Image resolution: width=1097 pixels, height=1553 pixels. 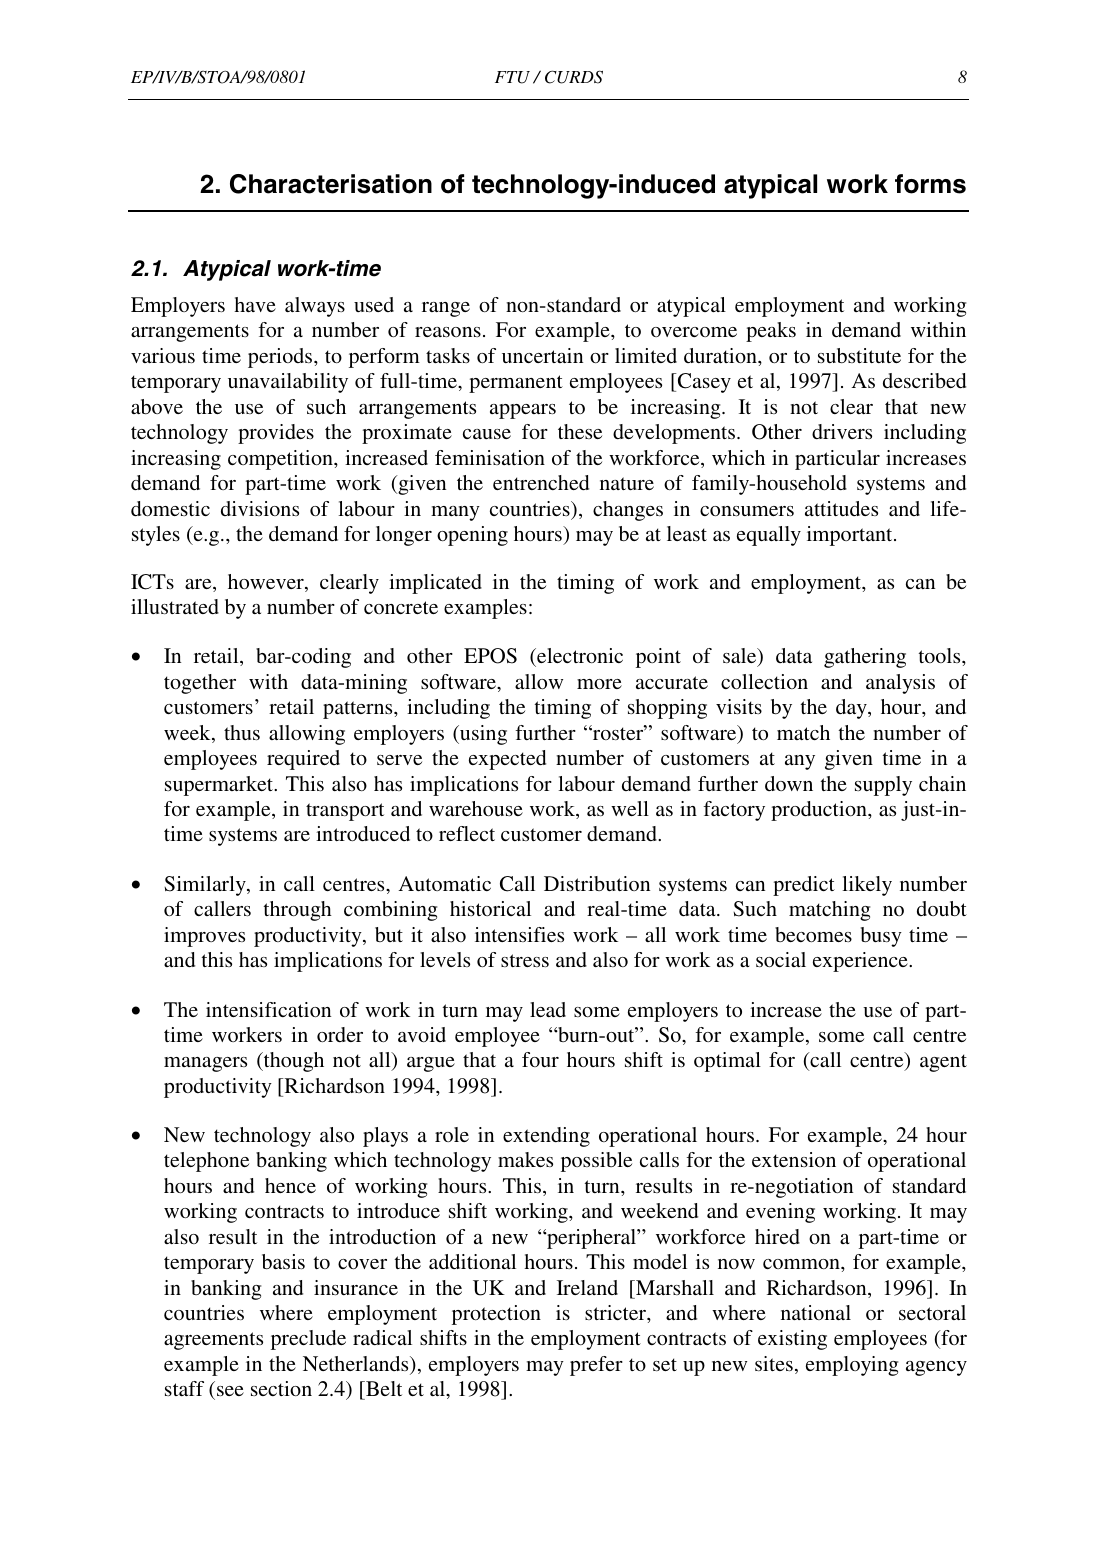 I want to click on expected, so click(x=507, y=760).
